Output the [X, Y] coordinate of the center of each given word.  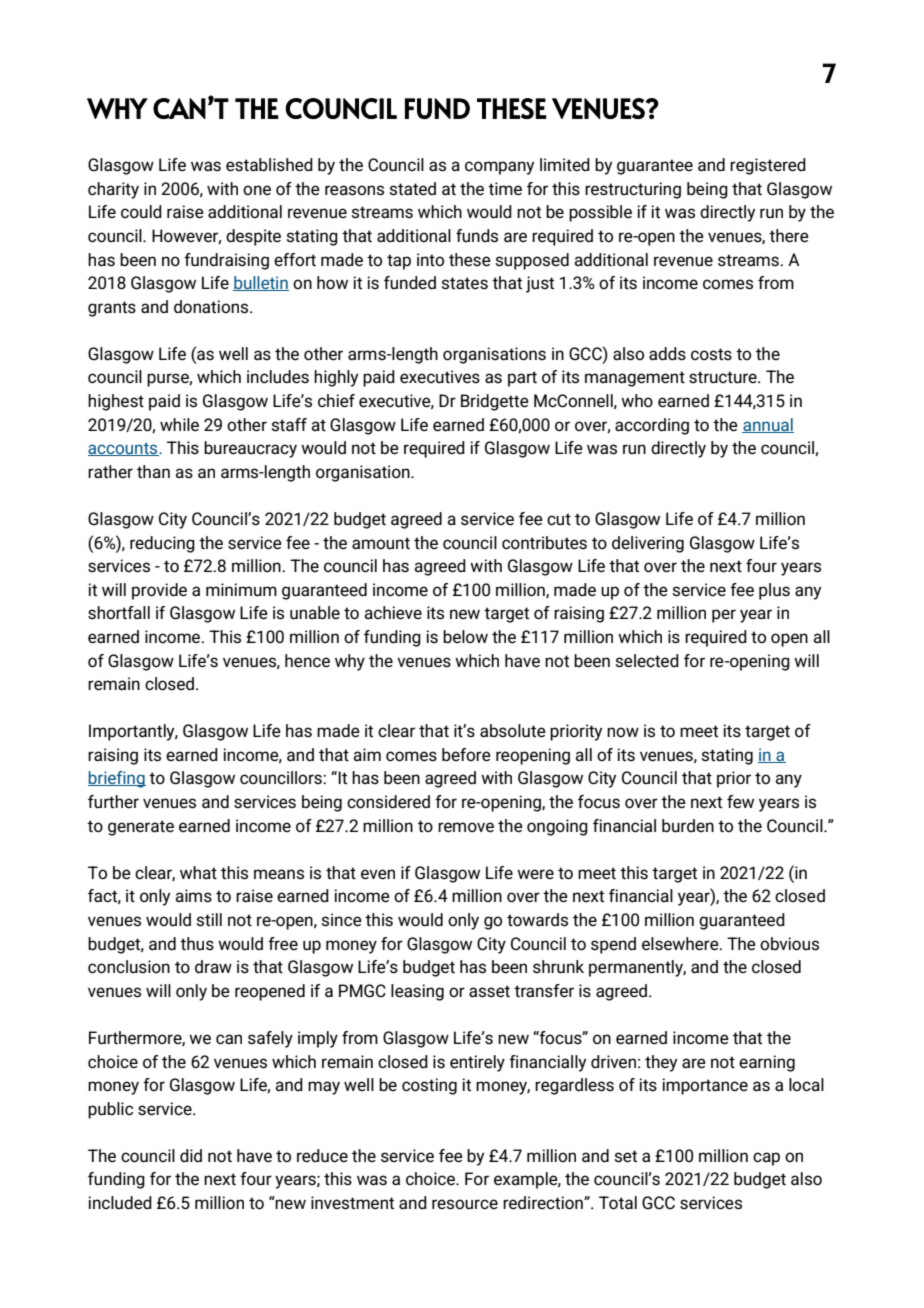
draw [213, 966]
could [141, 211]
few [740, 802]
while [179, 425]
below [465, 637]
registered [768, 166]
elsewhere [681, 944]
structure [724, 377]
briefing [117, 779]
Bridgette [495, 402]
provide [159, 591]
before [466, 755]
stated [412, 189]
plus [774, 591]
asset [489, 991]
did [191, 1155]
